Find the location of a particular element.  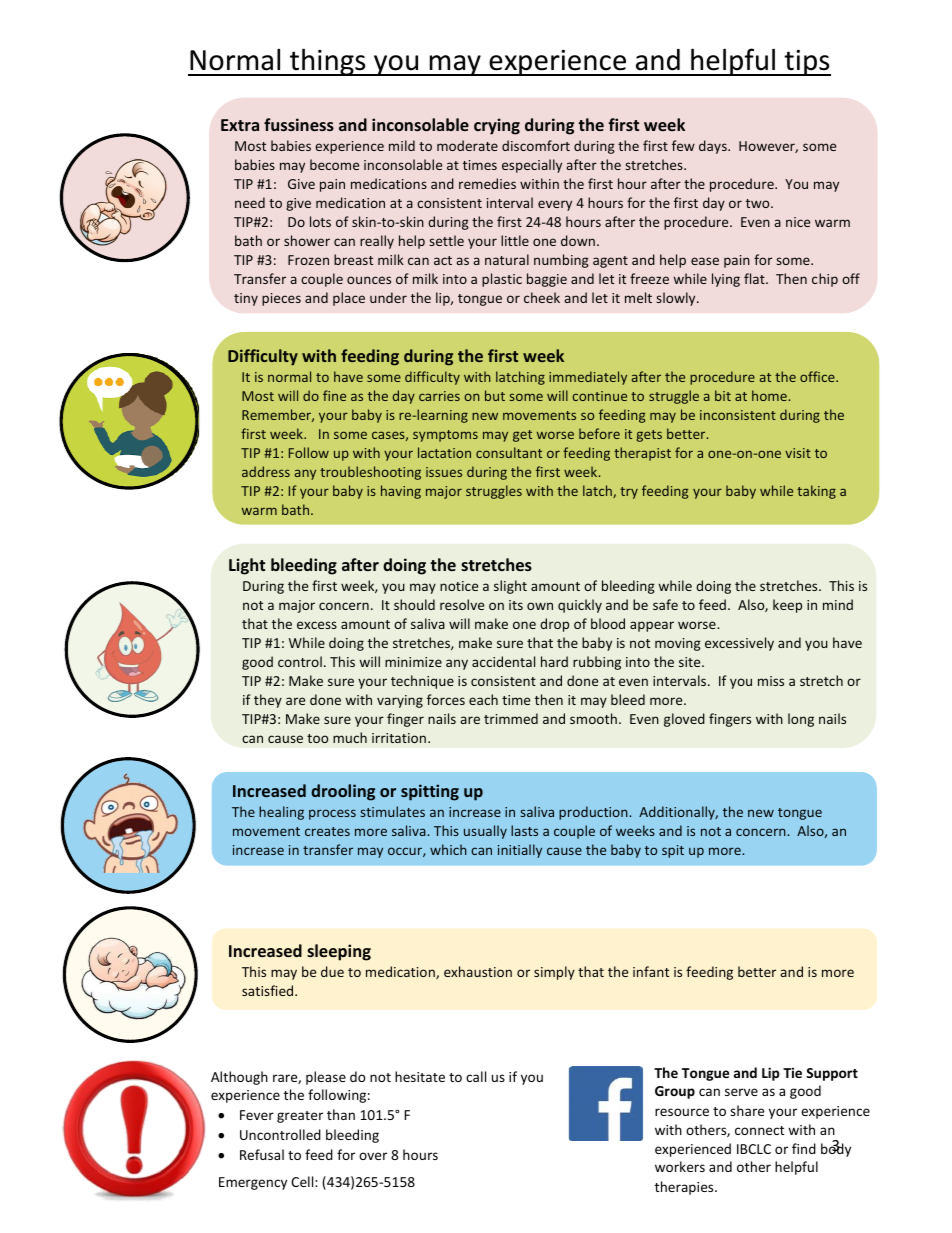

infant is located at coordinates (651, 971).
